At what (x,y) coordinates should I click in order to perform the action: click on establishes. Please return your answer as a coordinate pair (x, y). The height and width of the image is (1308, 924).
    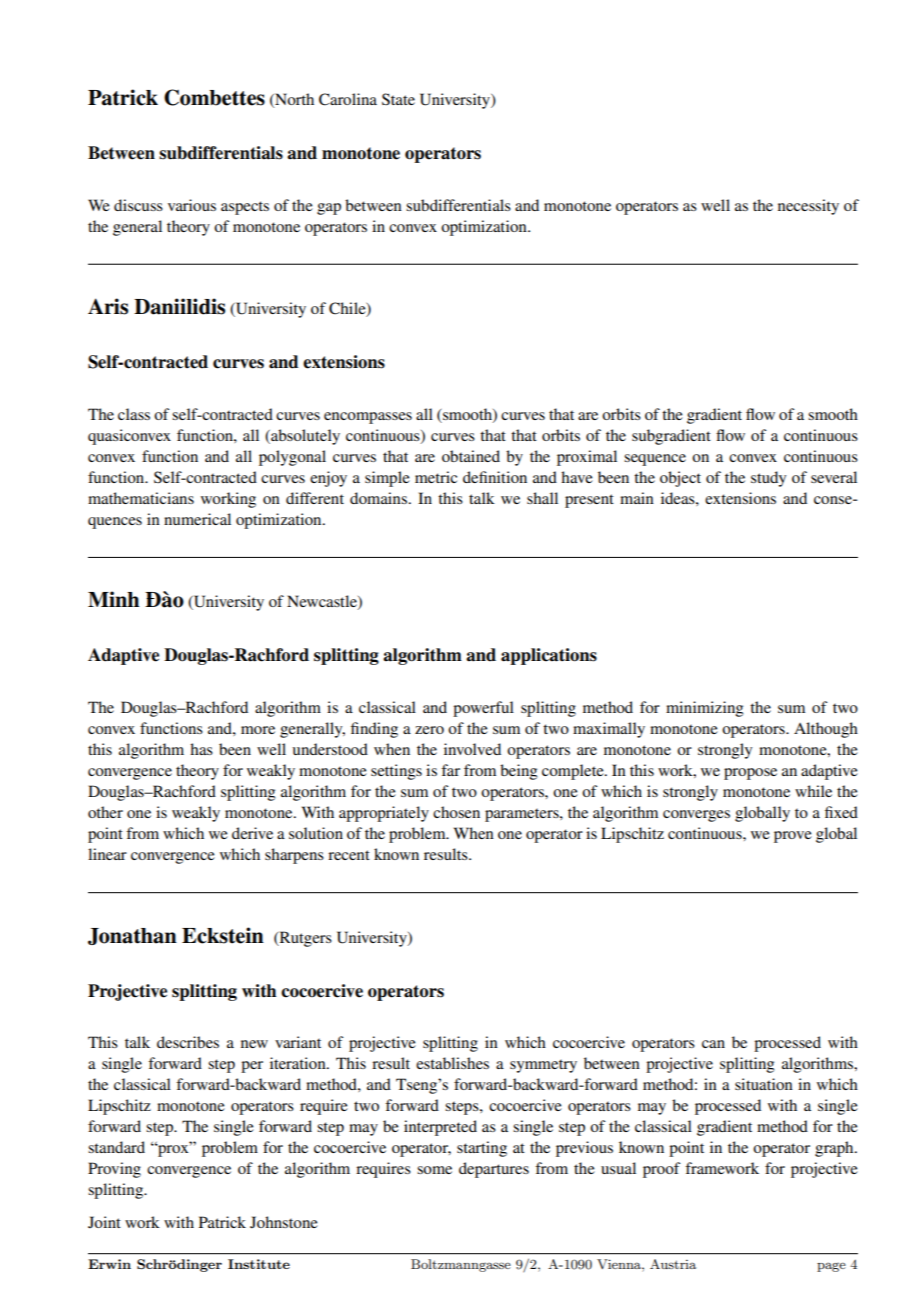
    Looking at the image, I should click on (452, 1063).
